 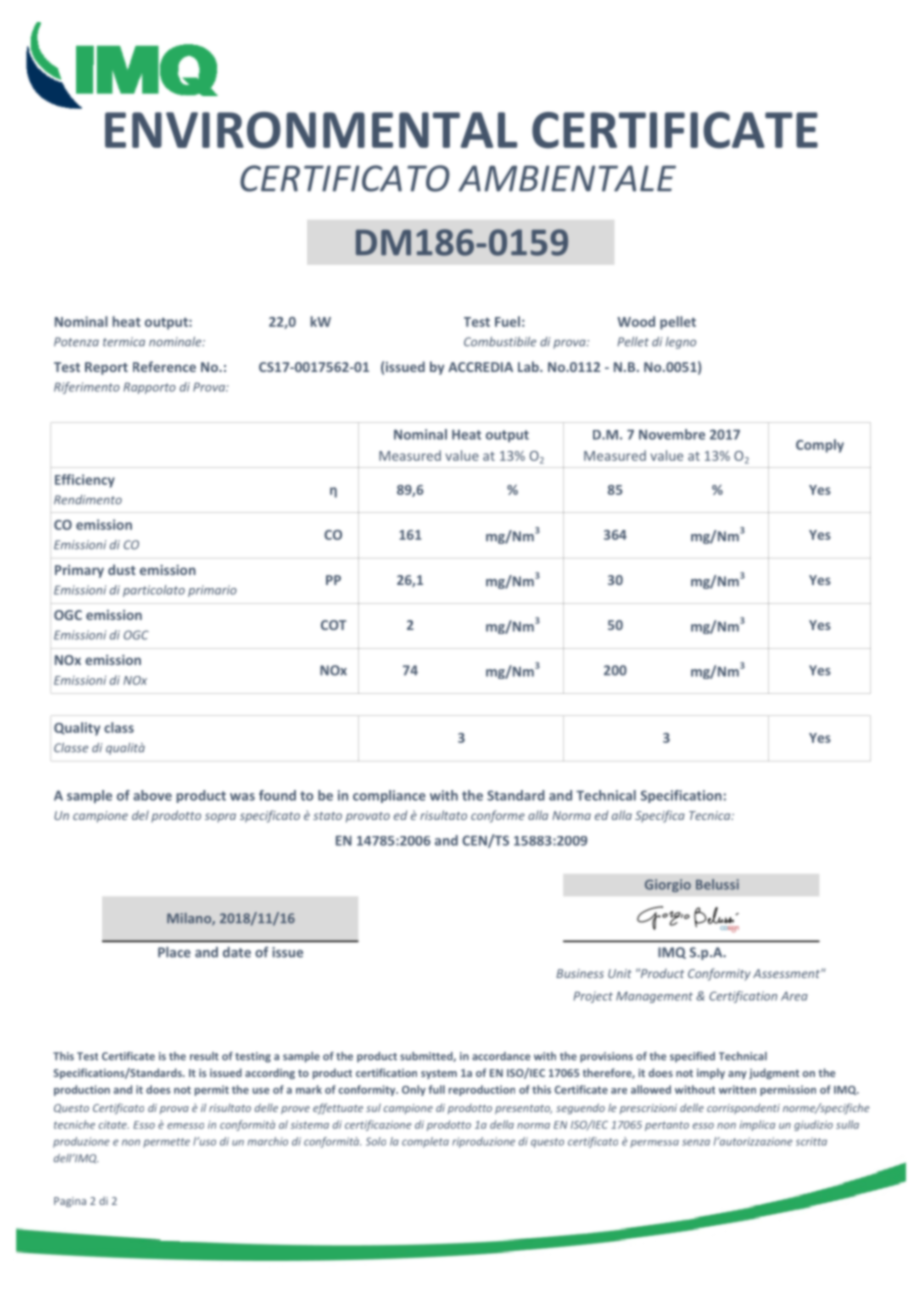 I want to click on Comply, so click(x=820, y=446).
